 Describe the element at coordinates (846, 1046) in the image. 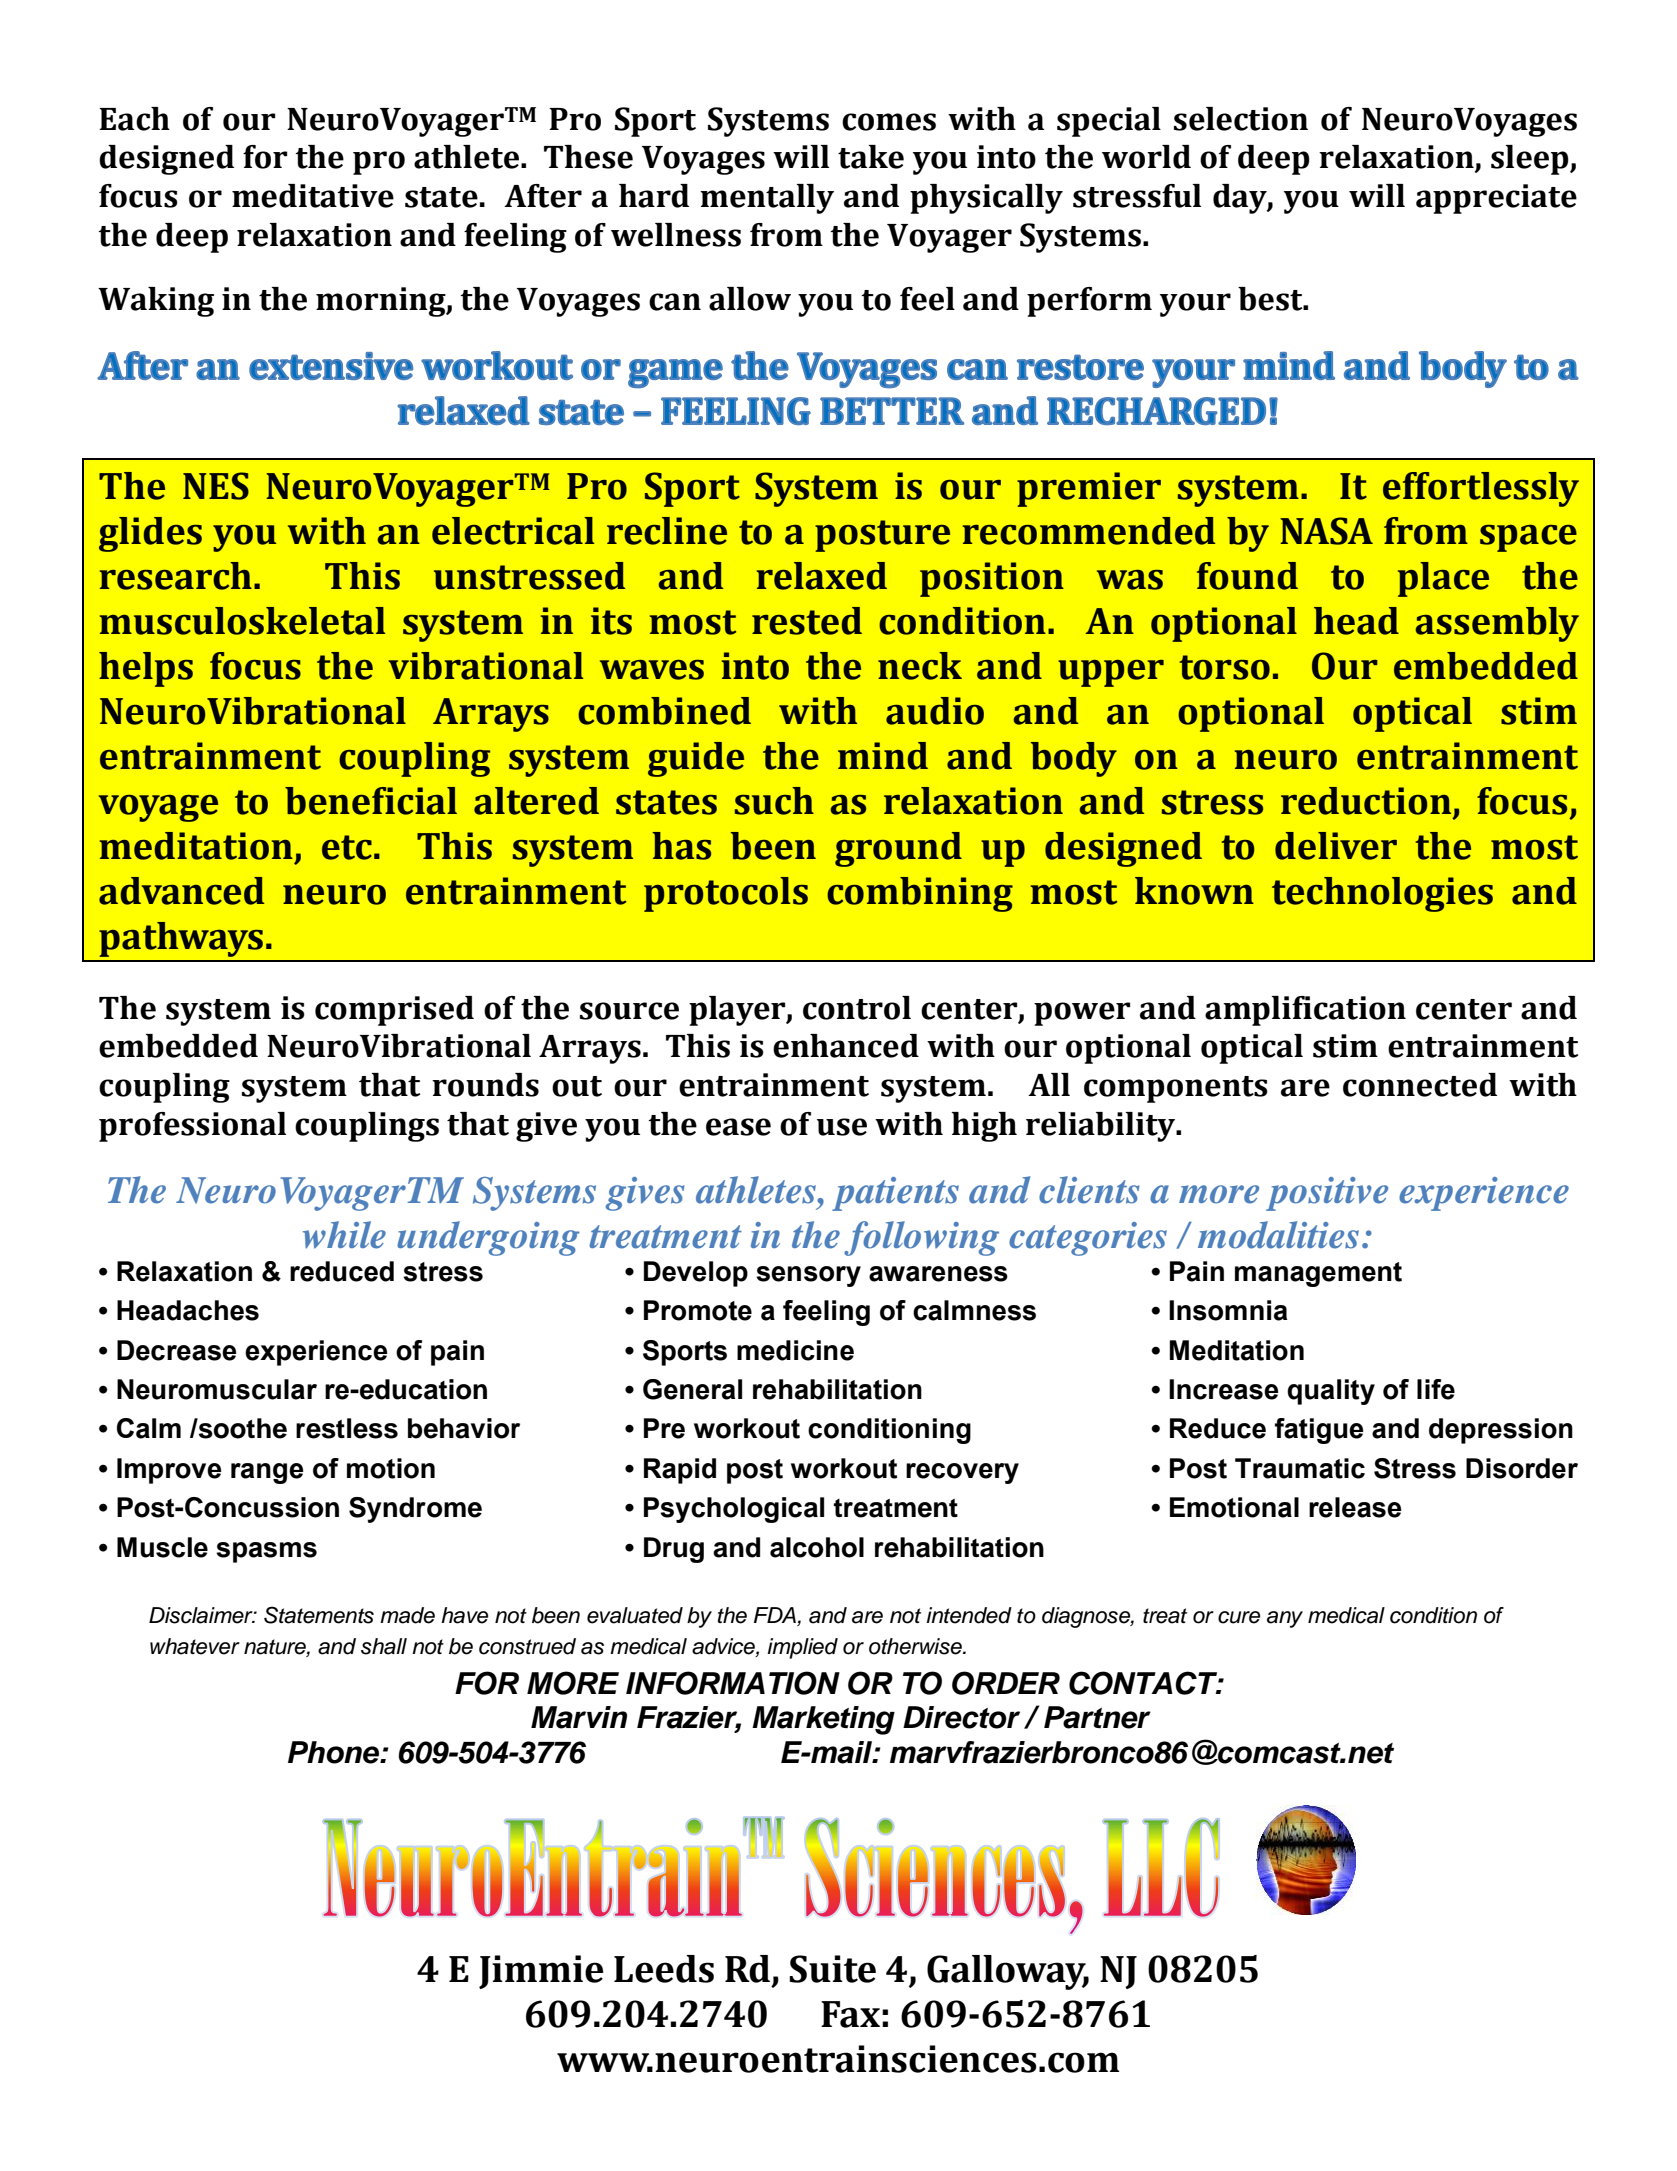

I see `enhanced` at that location.
